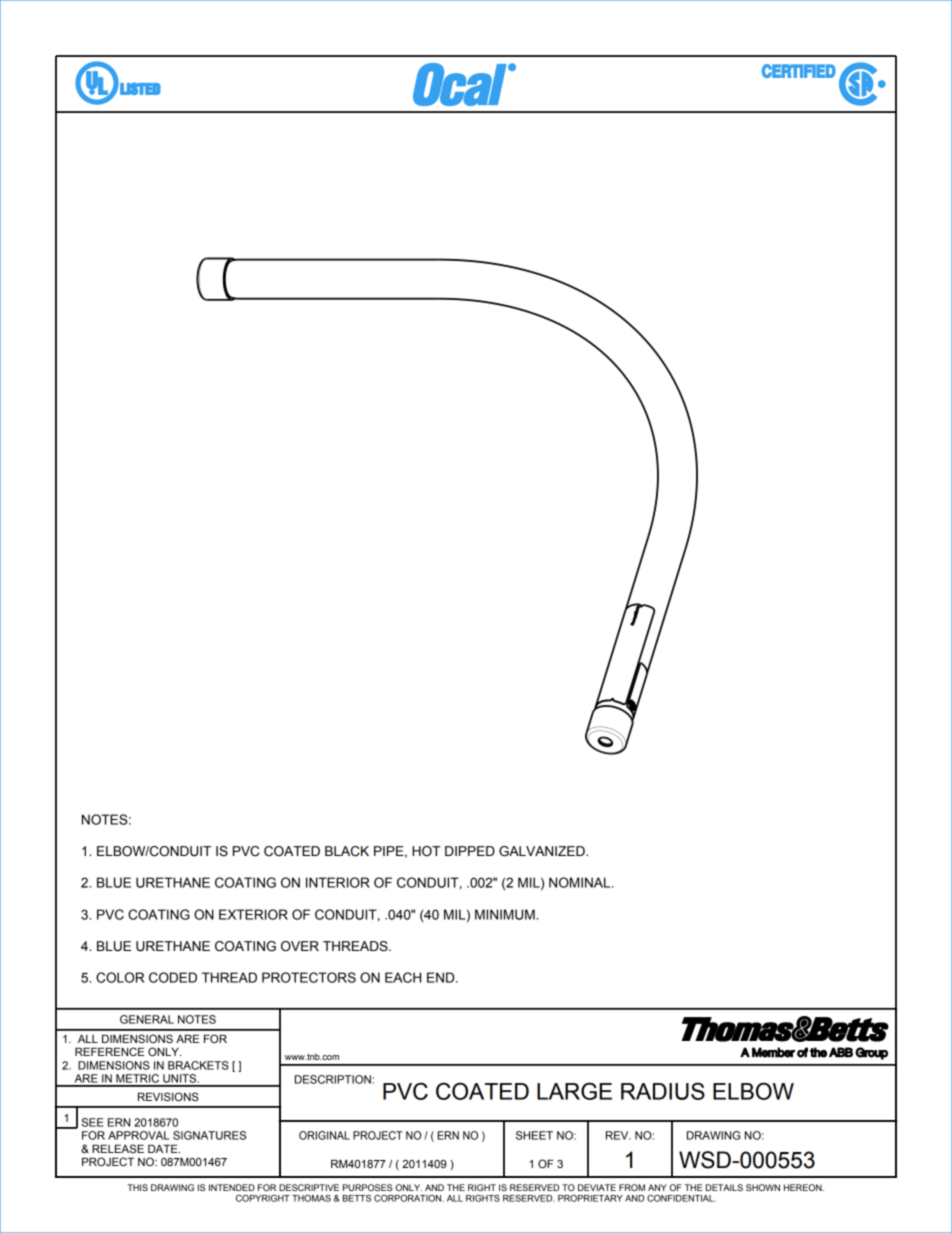 The width and height of the page is (952, 1233). Describe the element at coordinates (147, 1019) in the page. I see `GENERAL` at that location.
